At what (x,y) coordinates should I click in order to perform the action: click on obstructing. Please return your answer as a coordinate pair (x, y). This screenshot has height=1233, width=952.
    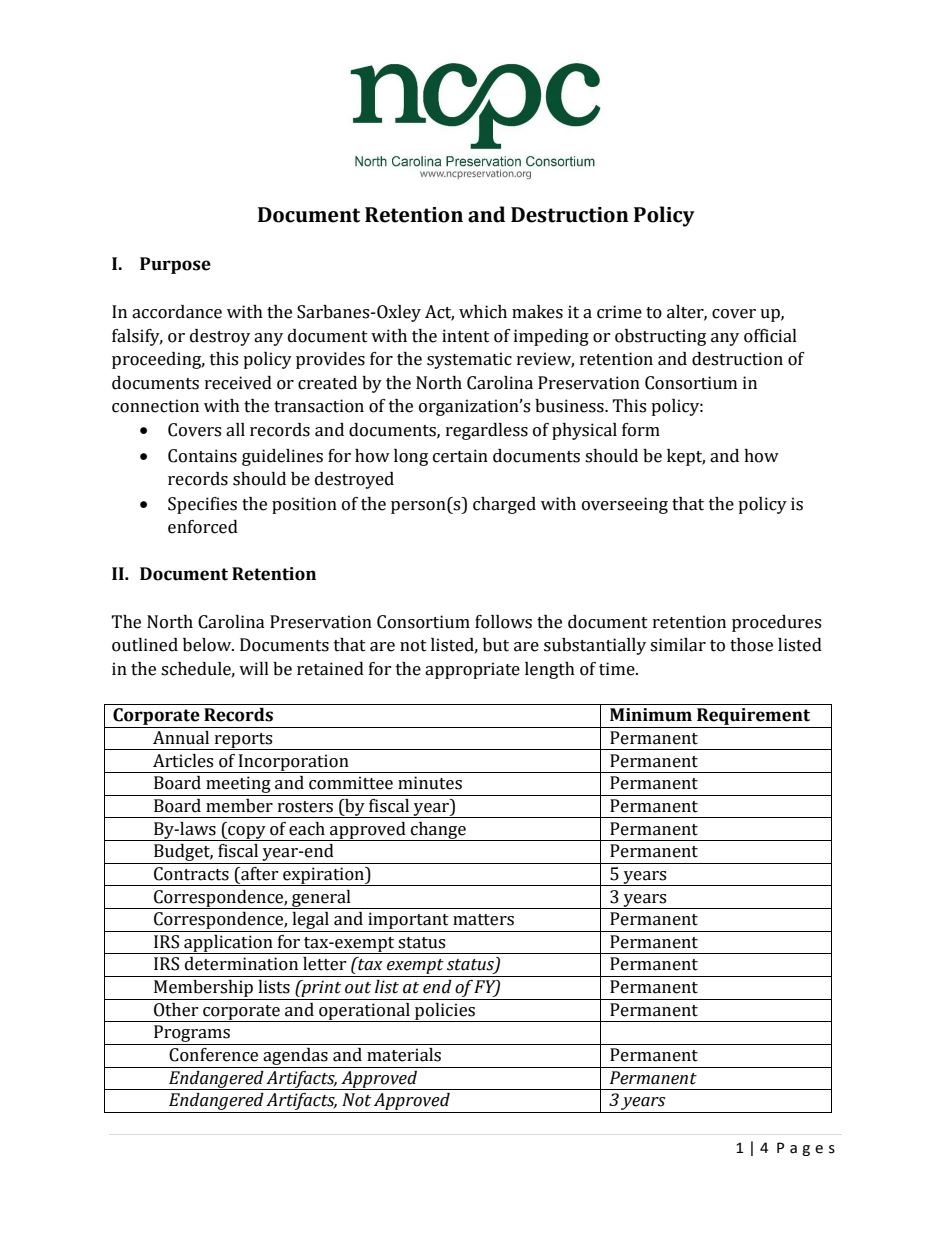
    Looking at the image, I should click on (660, 337).
